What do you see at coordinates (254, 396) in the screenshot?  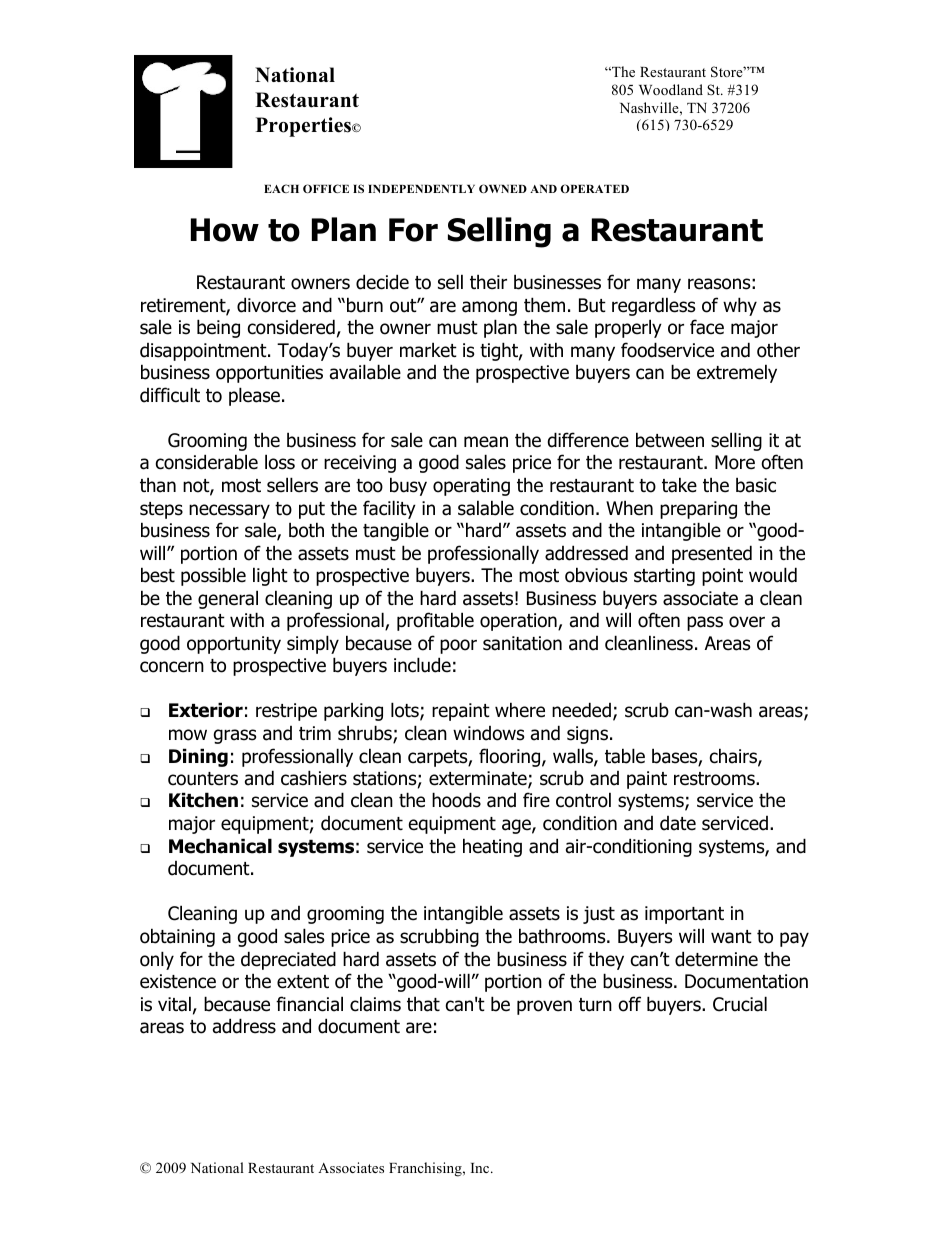 I see `please` at bounding box center [254, 396].
